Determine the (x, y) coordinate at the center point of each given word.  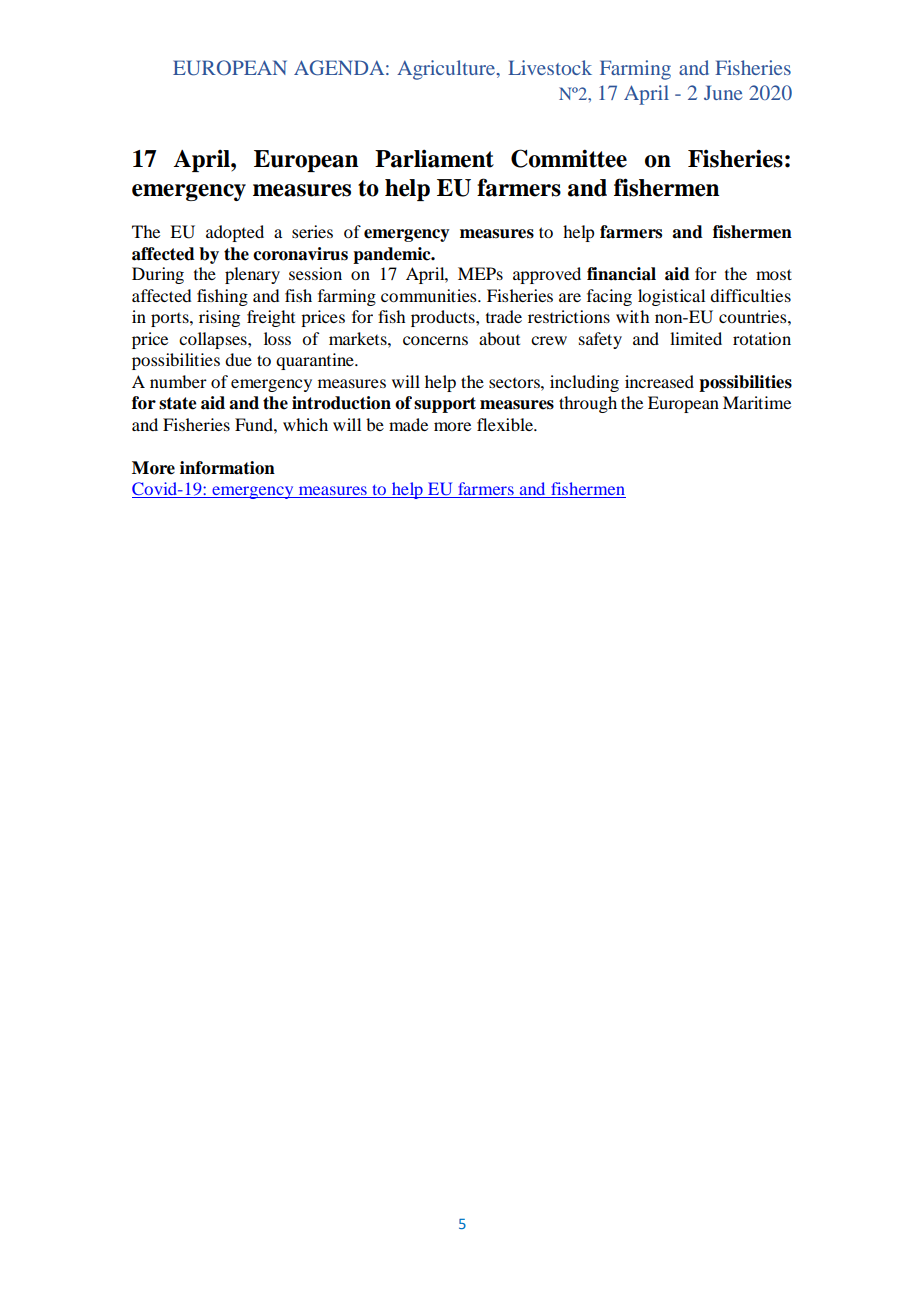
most (774, 274)
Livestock (550, 67)
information (227, 468)
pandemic (393, 255)
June (723, 92)
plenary (252, 275)
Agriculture (447, 70)
